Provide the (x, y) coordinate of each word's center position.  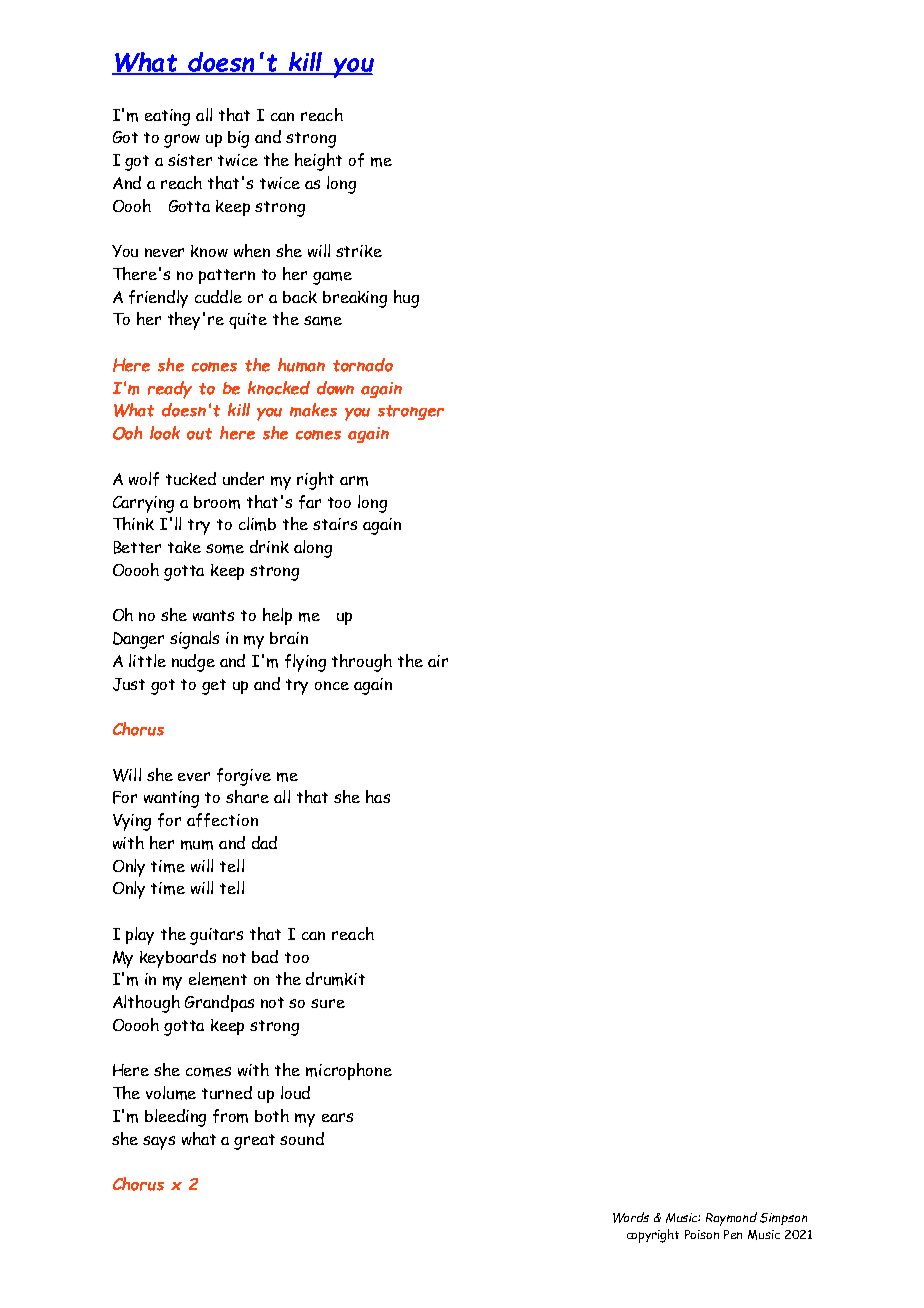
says (159, 1143)
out (199, 434)
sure (328, 1003)
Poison (702, 1234)
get (214, 687)
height (318, 162)
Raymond (731, 1219)
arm (354, 481)
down (335, 388)
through (362, 663)
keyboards (178, 959)
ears (337, 1117)
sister (190, 160)
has (378, 796)
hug (406, 299)
